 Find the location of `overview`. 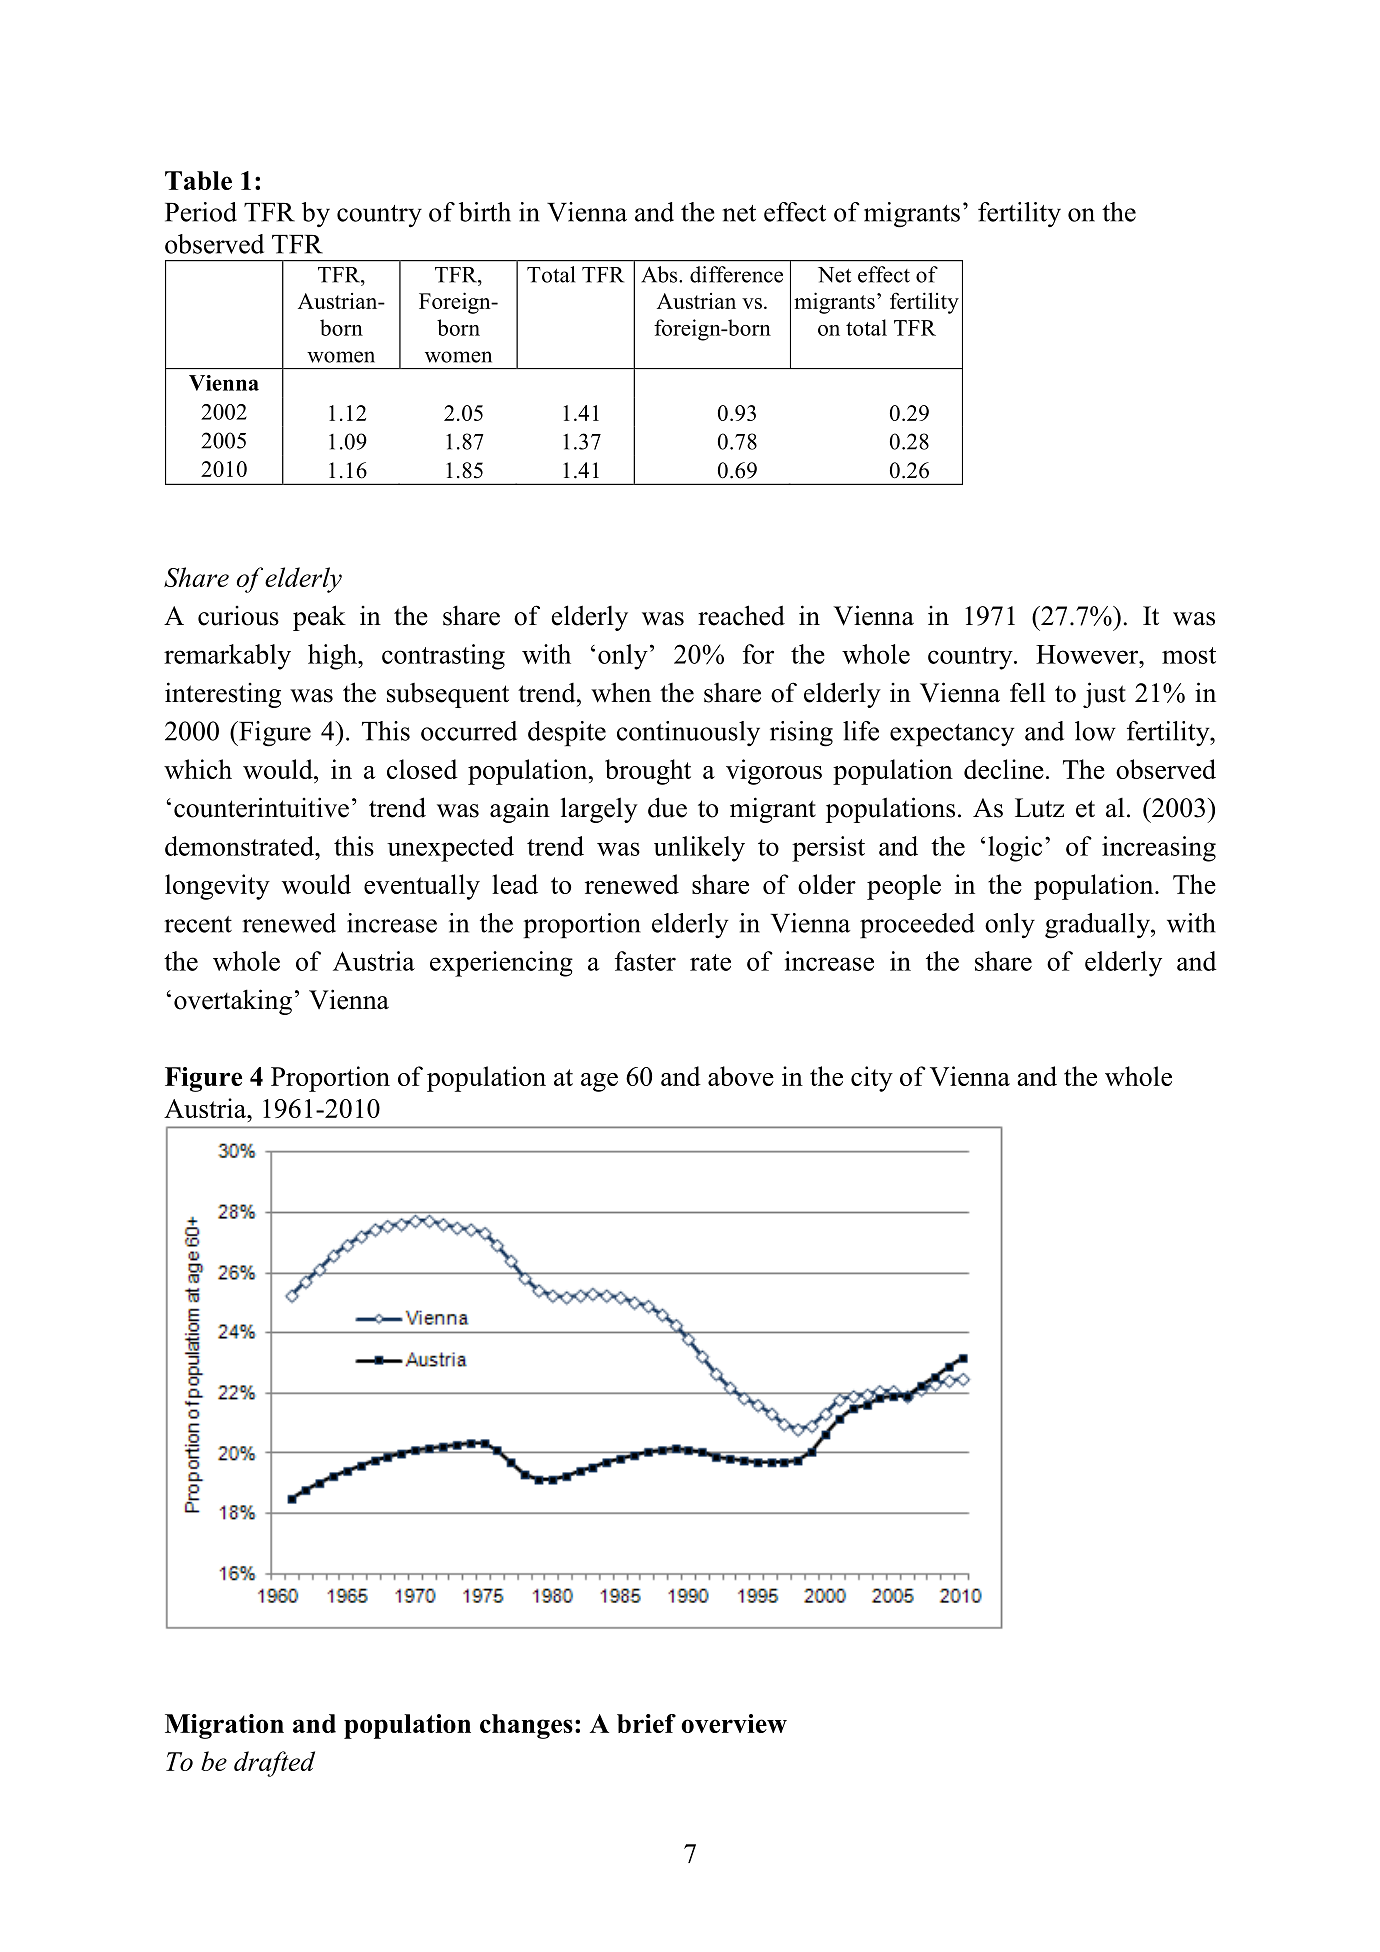

overview is located at coordinates (734, 1723).
